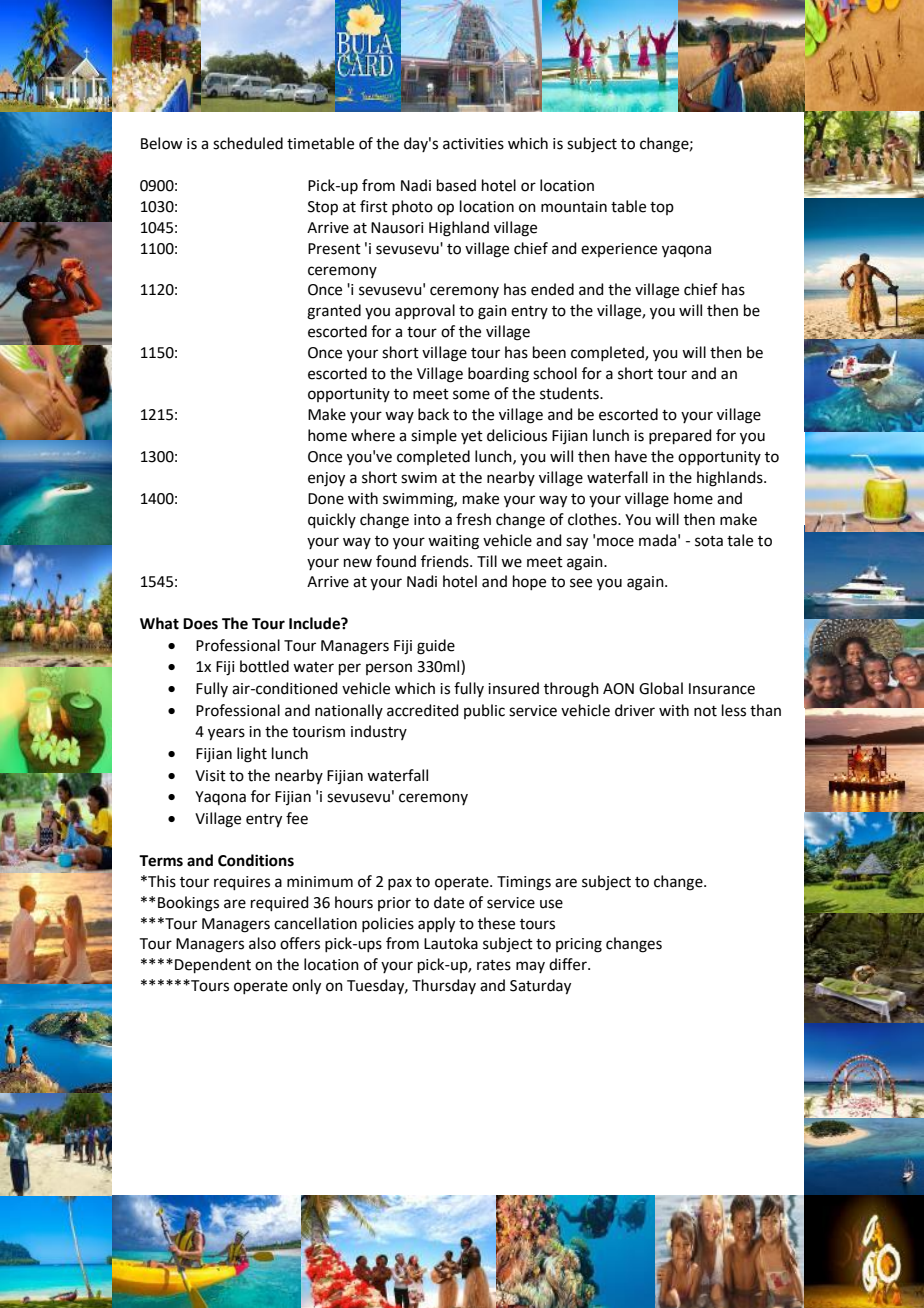  What do you see at coordinates (456, 185) in the image?
I see `based` at bounding box center [456, 185].
